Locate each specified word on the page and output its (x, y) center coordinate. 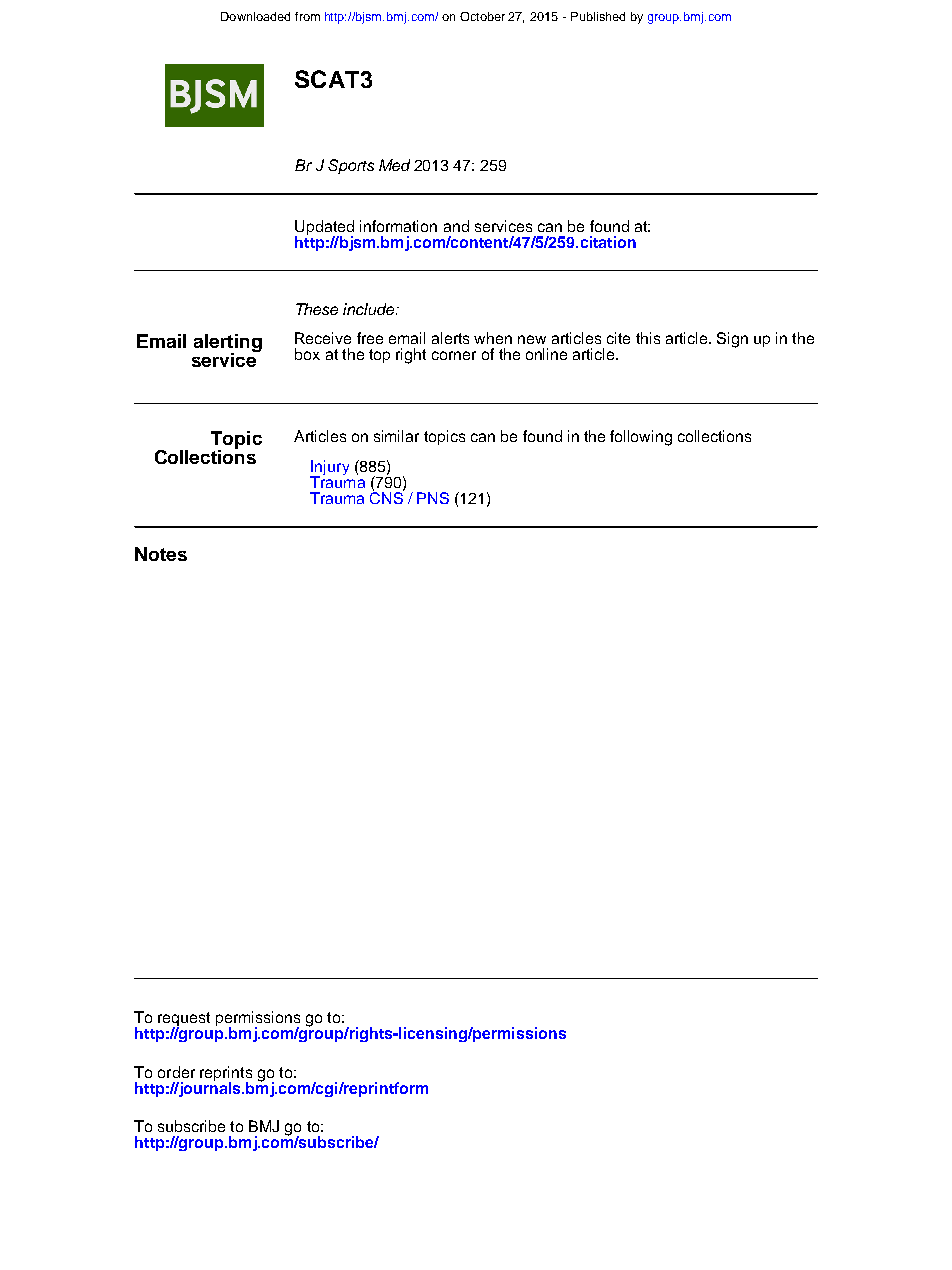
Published (598, 16)
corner (454, 355)
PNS (433, 498)
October (482, 16)
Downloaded (255, 16)
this (648, 338)
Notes (161, 554)
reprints (226, 1075)
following (641, 438)
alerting (228, 344)
